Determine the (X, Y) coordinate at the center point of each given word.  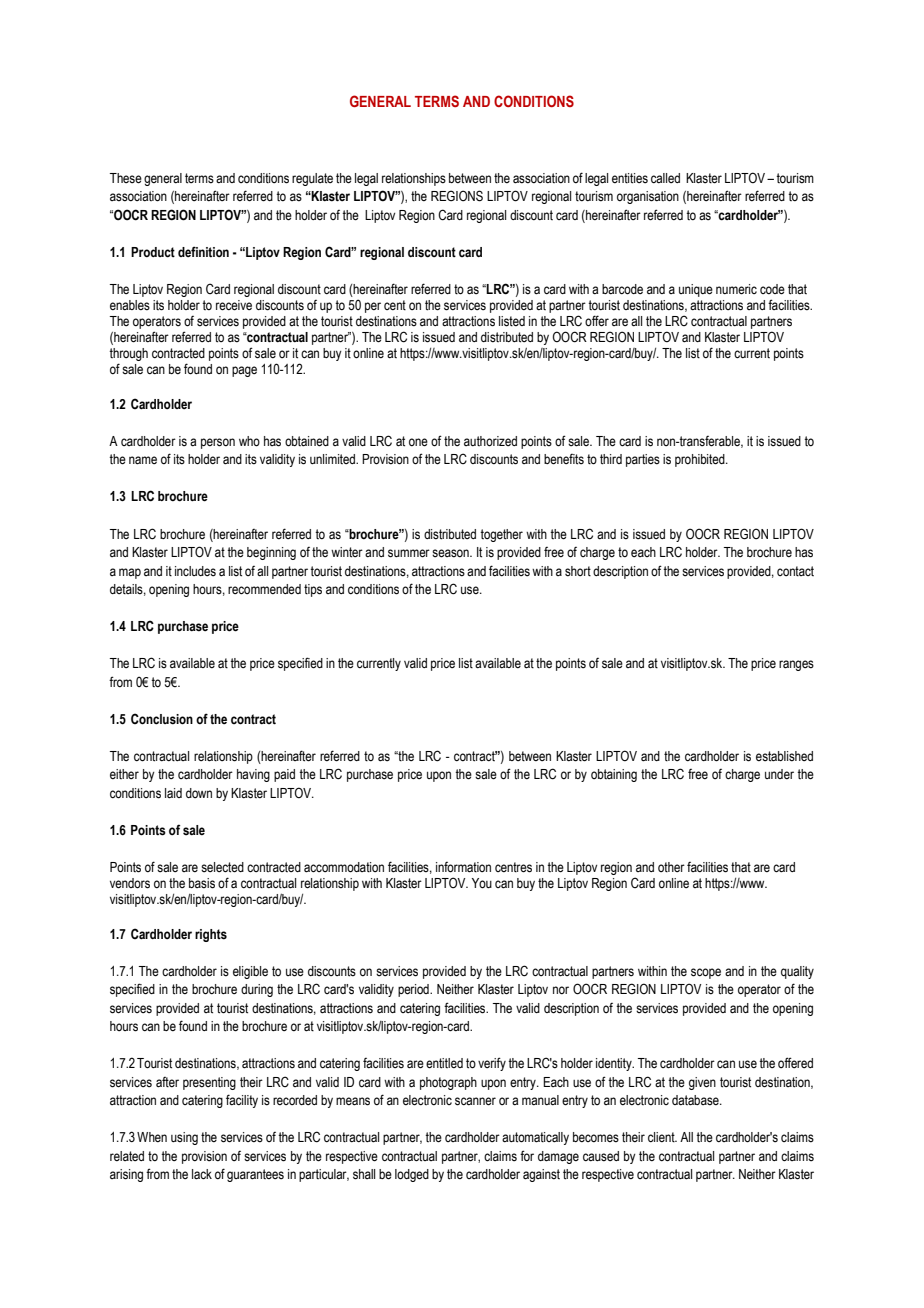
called (665, 178)
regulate (312, 179)
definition (203, 251)
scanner (475, 1101)
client (662, 1137)
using (184, 1138)
